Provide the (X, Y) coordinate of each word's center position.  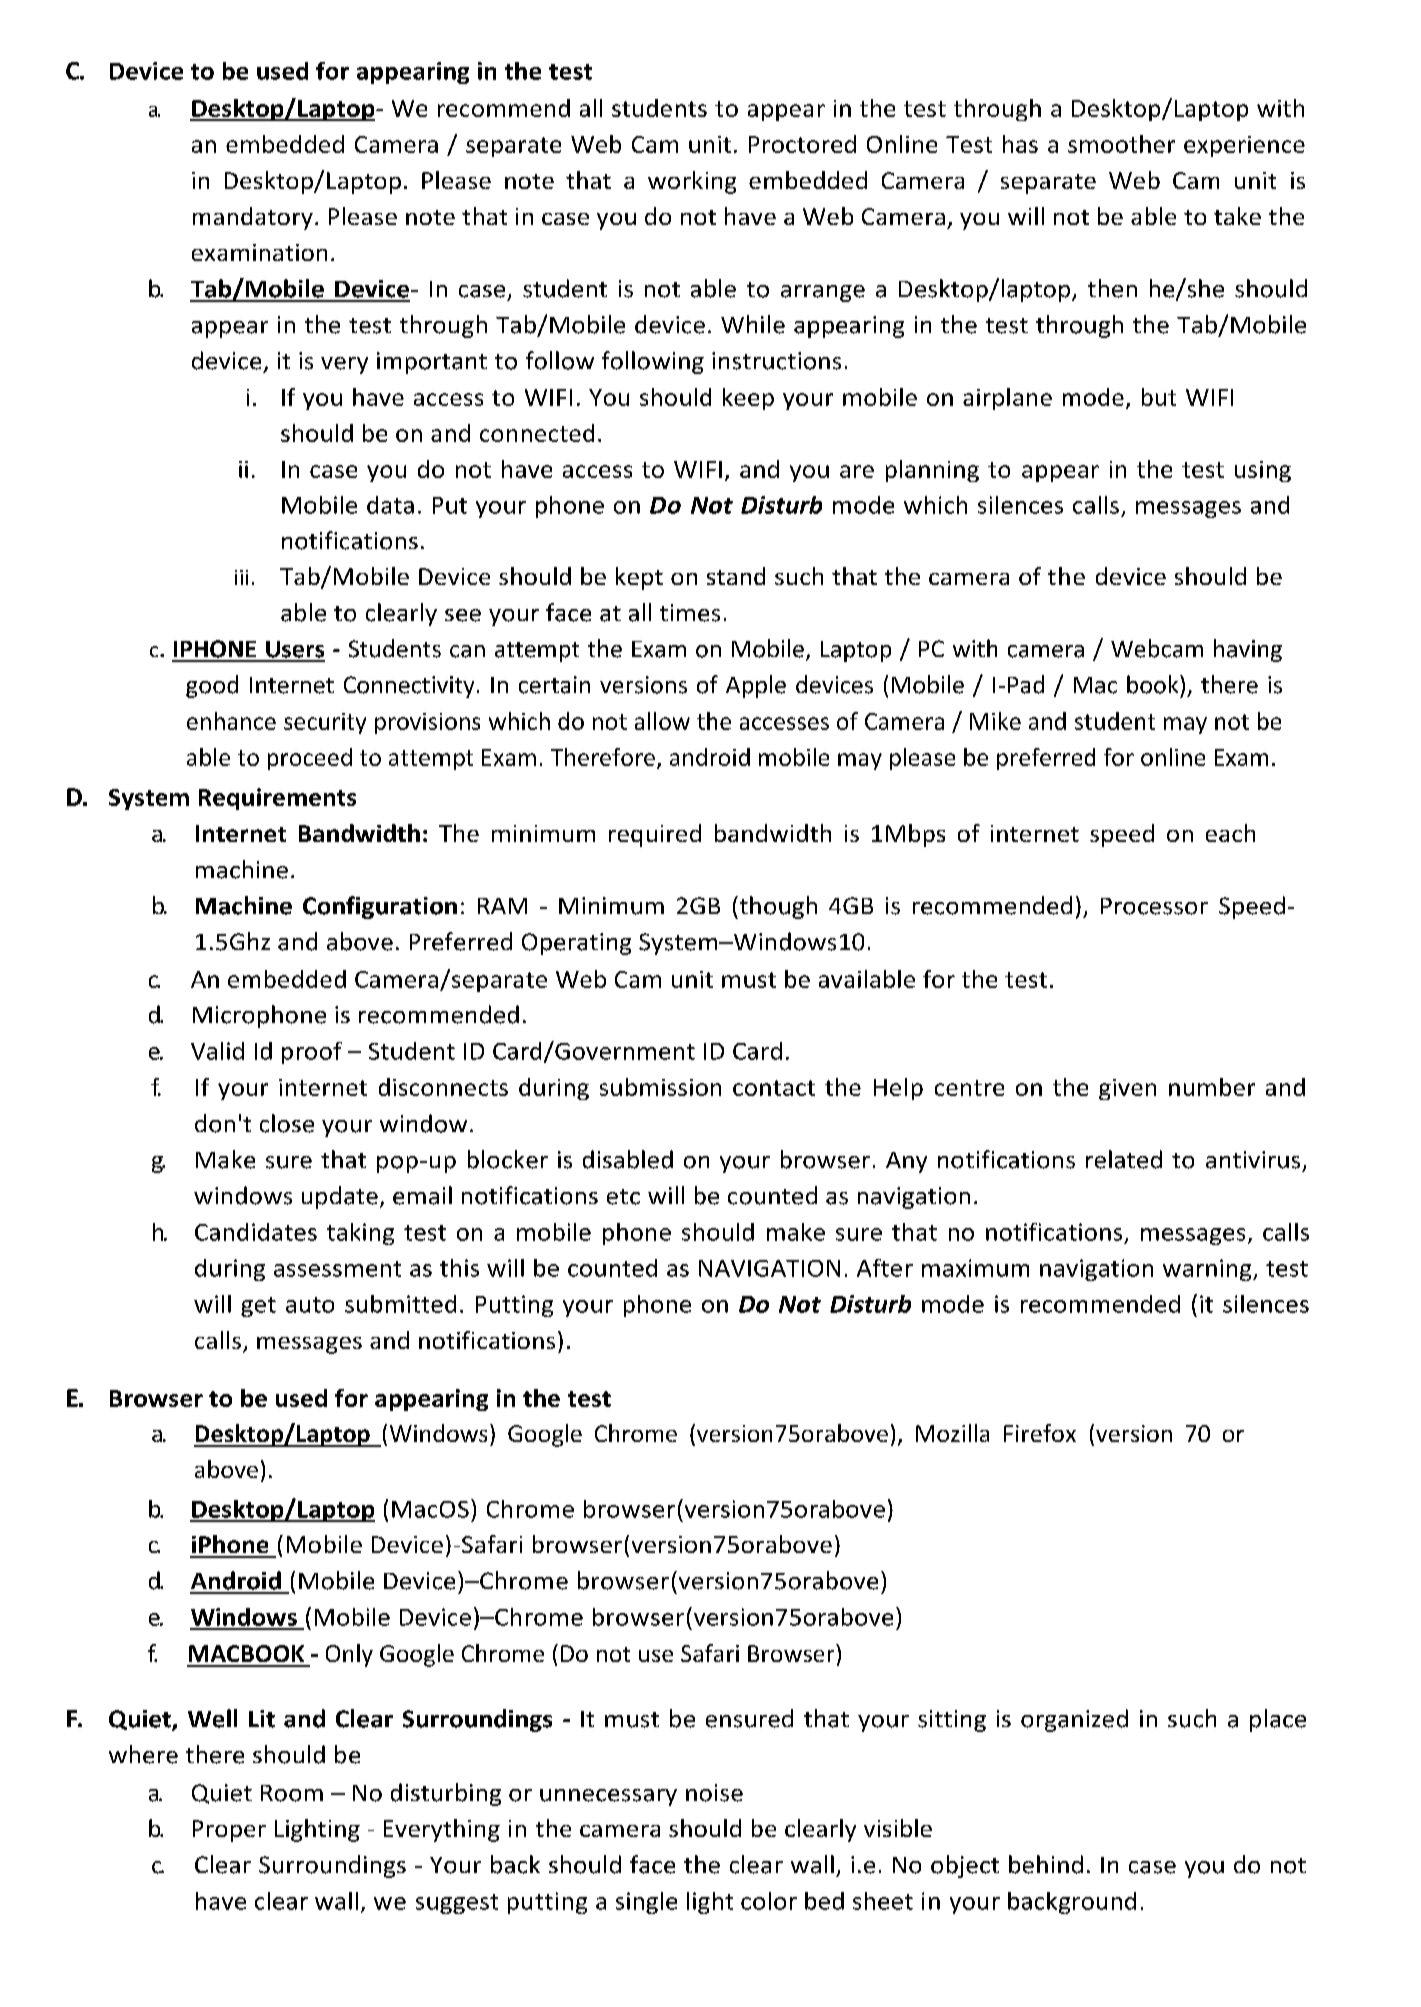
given (1127, 1089)
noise (714, 1793)
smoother (1121, 144)
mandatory (253, 218)
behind (1046, 1864)
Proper (229, 1831)
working (692, 182)
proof (312, 1053)
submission (660, 1087)
